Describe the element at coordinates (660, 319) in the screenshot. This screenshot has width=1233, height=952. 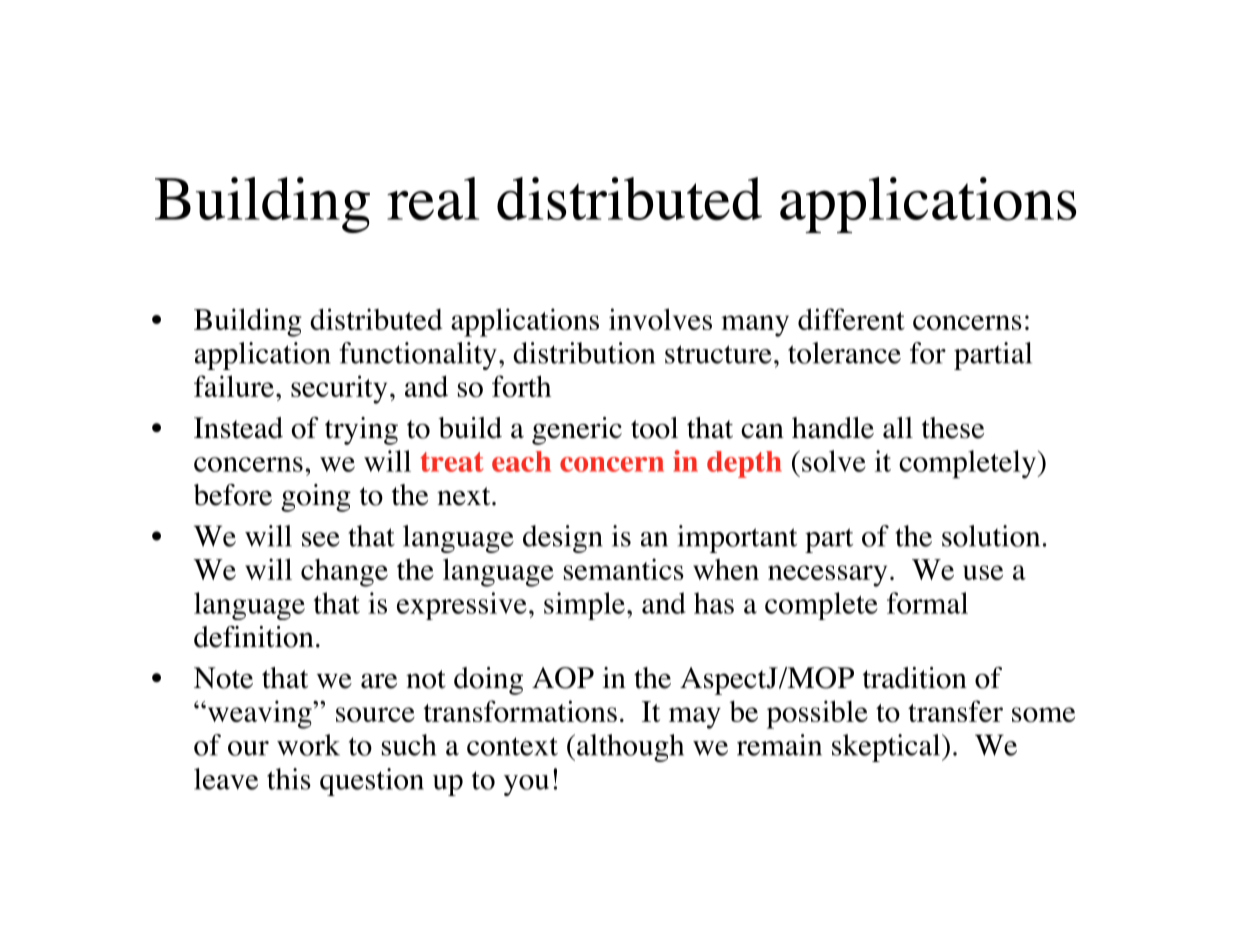
I see `involves` at that location.
